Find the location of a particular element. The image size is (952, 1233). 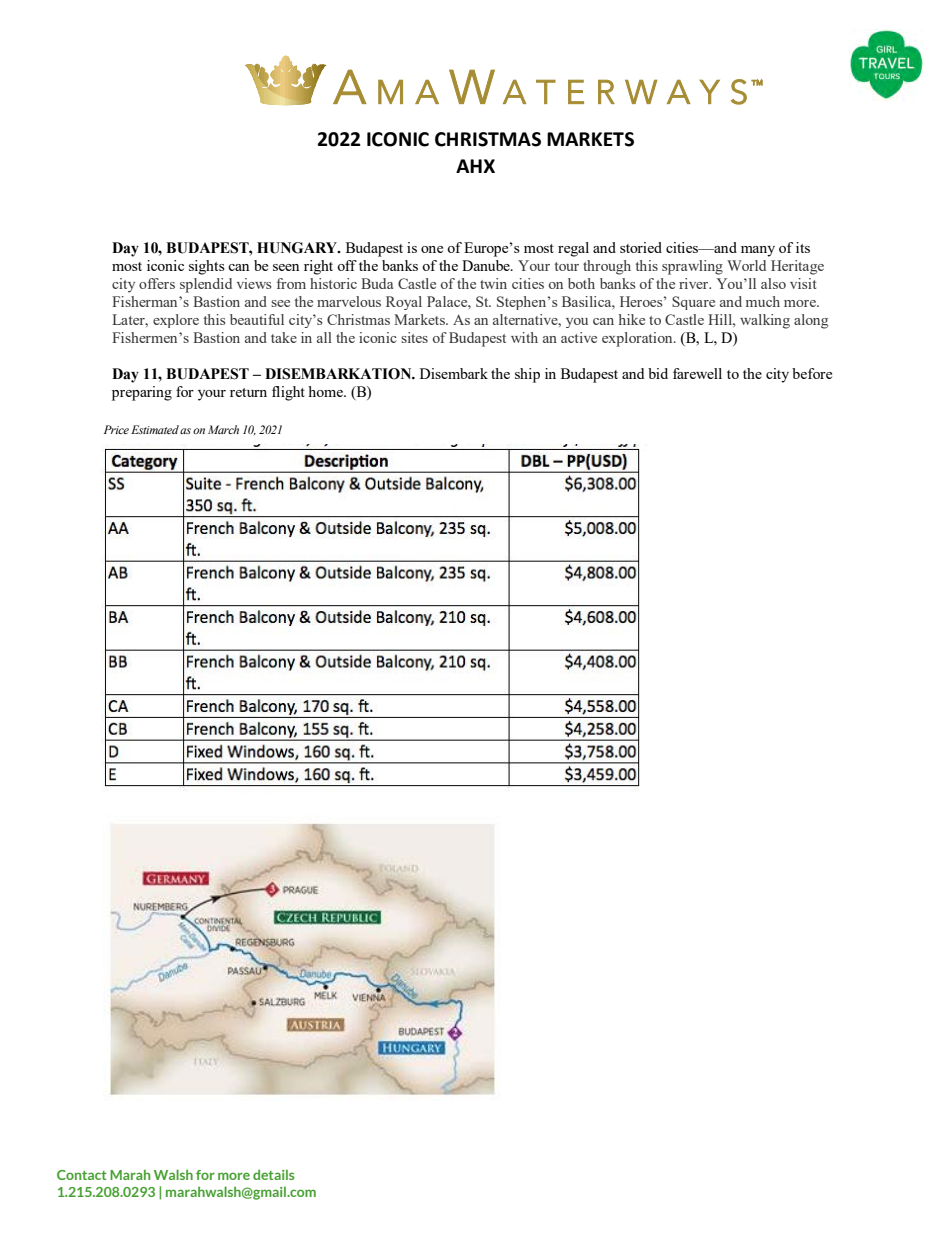

Danube is located at coordinates (487, 265).
